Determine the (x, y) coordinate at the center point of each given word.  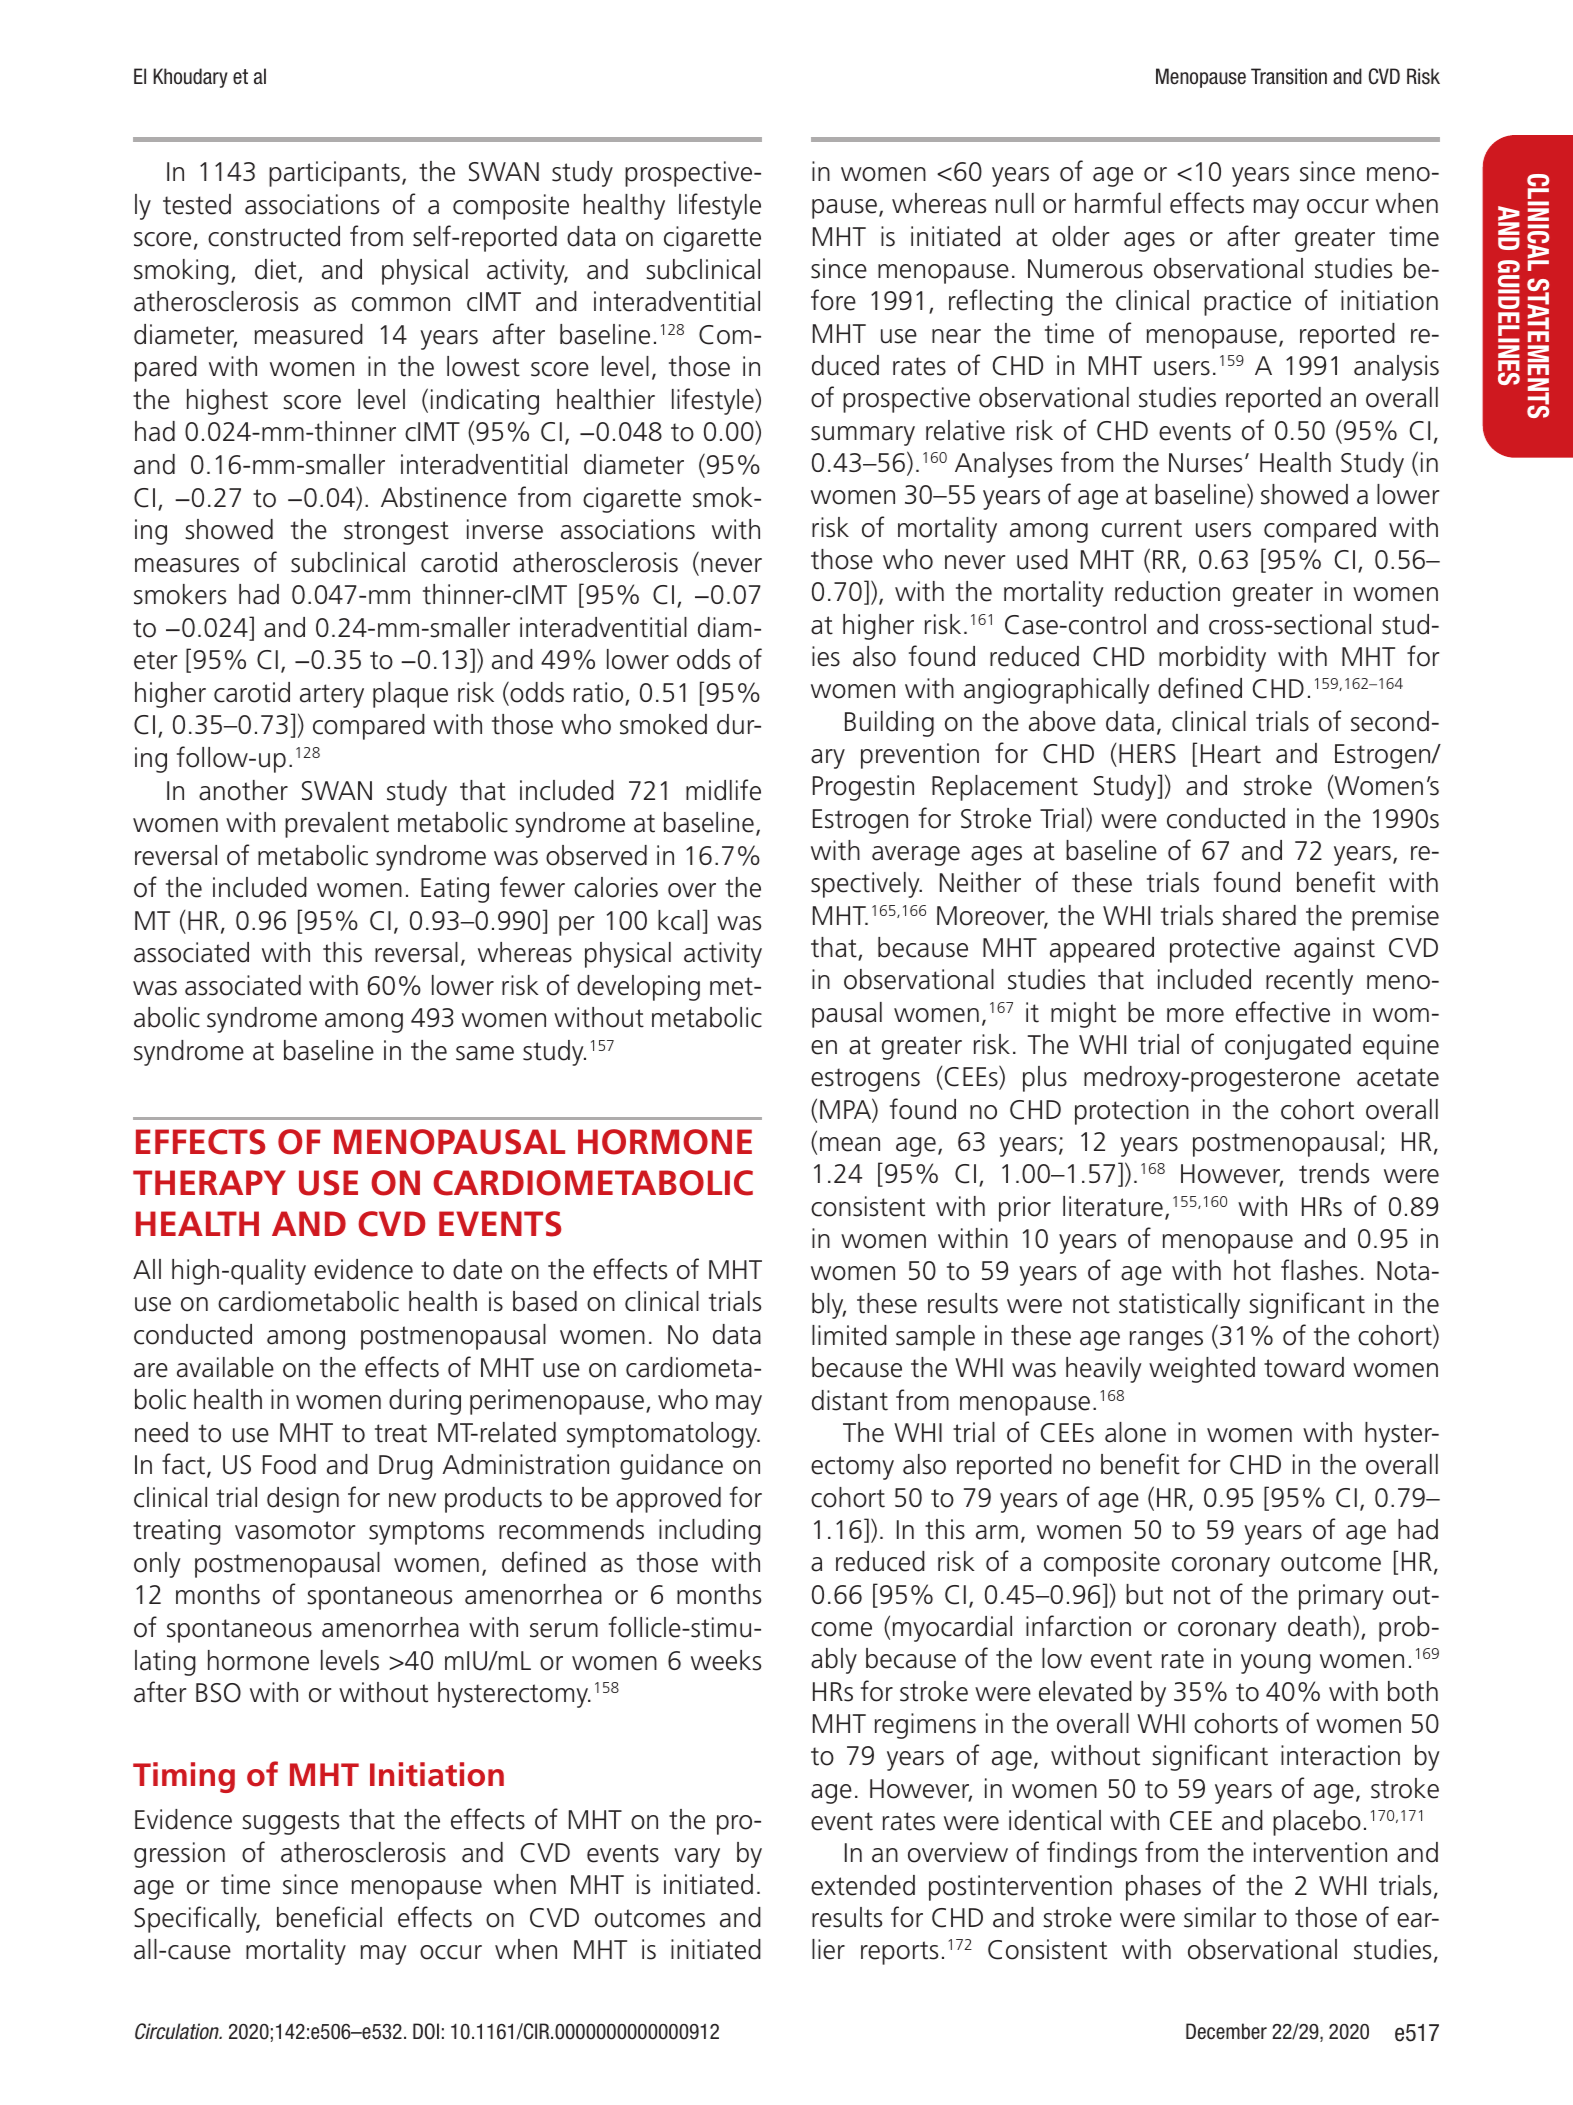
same (485, 1053)
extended (863, 1885)
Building (889, 724)
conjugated (1288, 1047)
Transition (1289, 76)
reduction (1167, 591)
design (303, 1500)
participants (334, 174)
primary (1341, 1597)
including (710, 1532)
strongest (396, 533)
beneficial (329, 1917)
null (1015, 203)
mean (850, 1144)
